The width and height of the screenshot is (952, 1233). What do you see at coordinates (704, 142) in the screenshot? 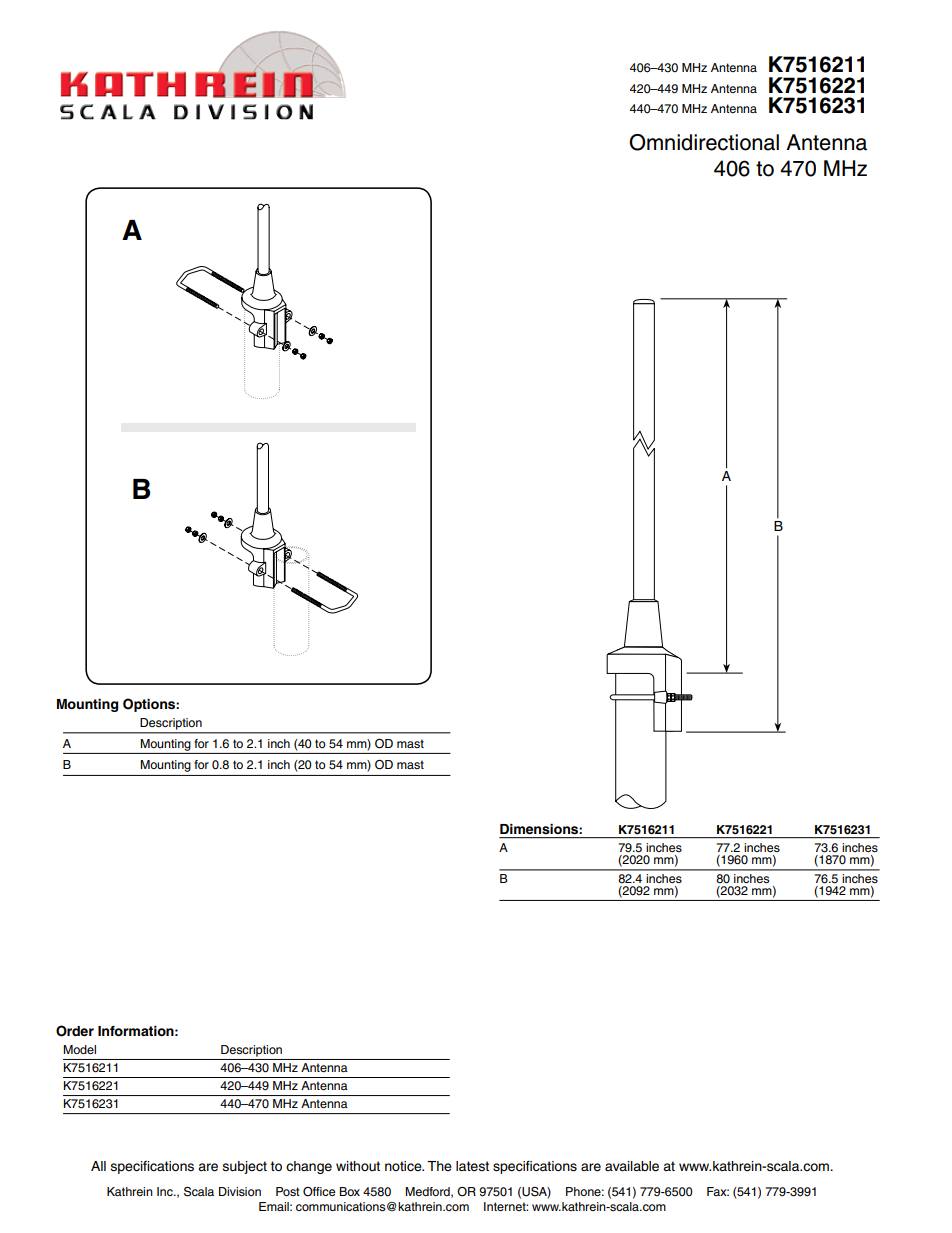
I see `Omnidirectional` at bounding box center [704, 142].
